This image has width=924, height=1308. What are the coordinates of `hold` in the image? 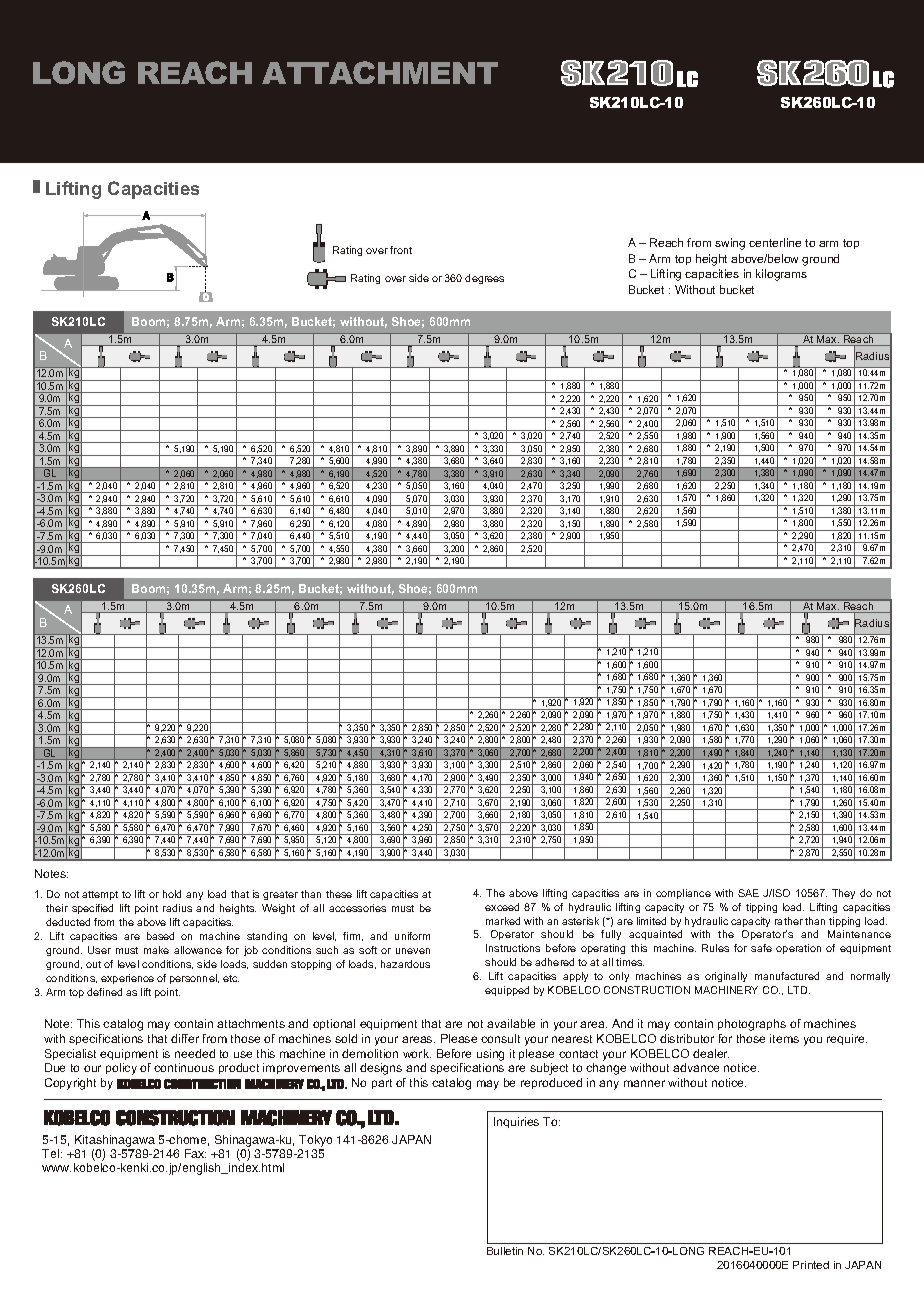 It's located at (172, 894).
